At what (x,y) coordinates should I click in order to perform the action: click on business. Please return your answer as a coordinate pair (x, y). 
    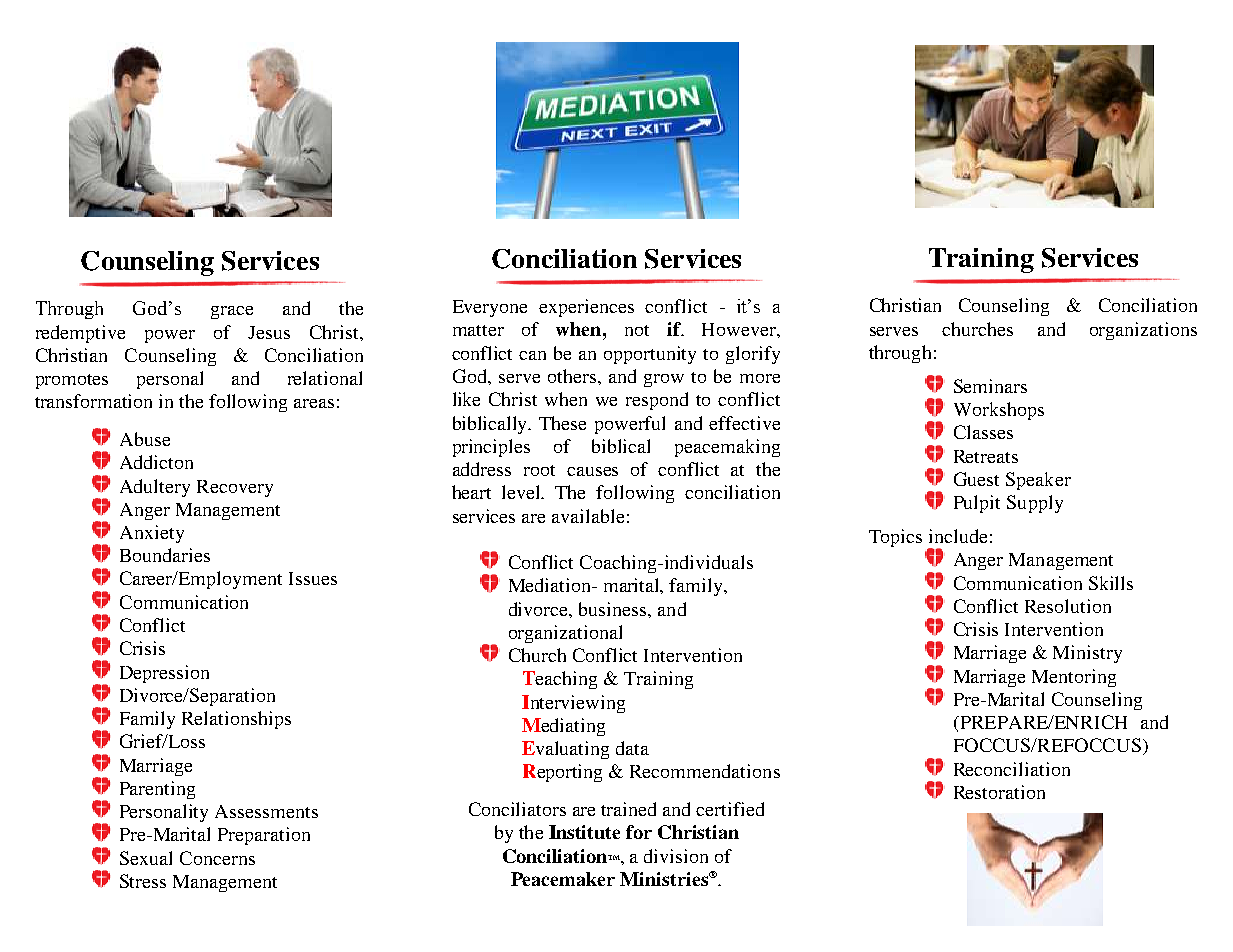
    Looking at the image, I should click on (614, 609).
